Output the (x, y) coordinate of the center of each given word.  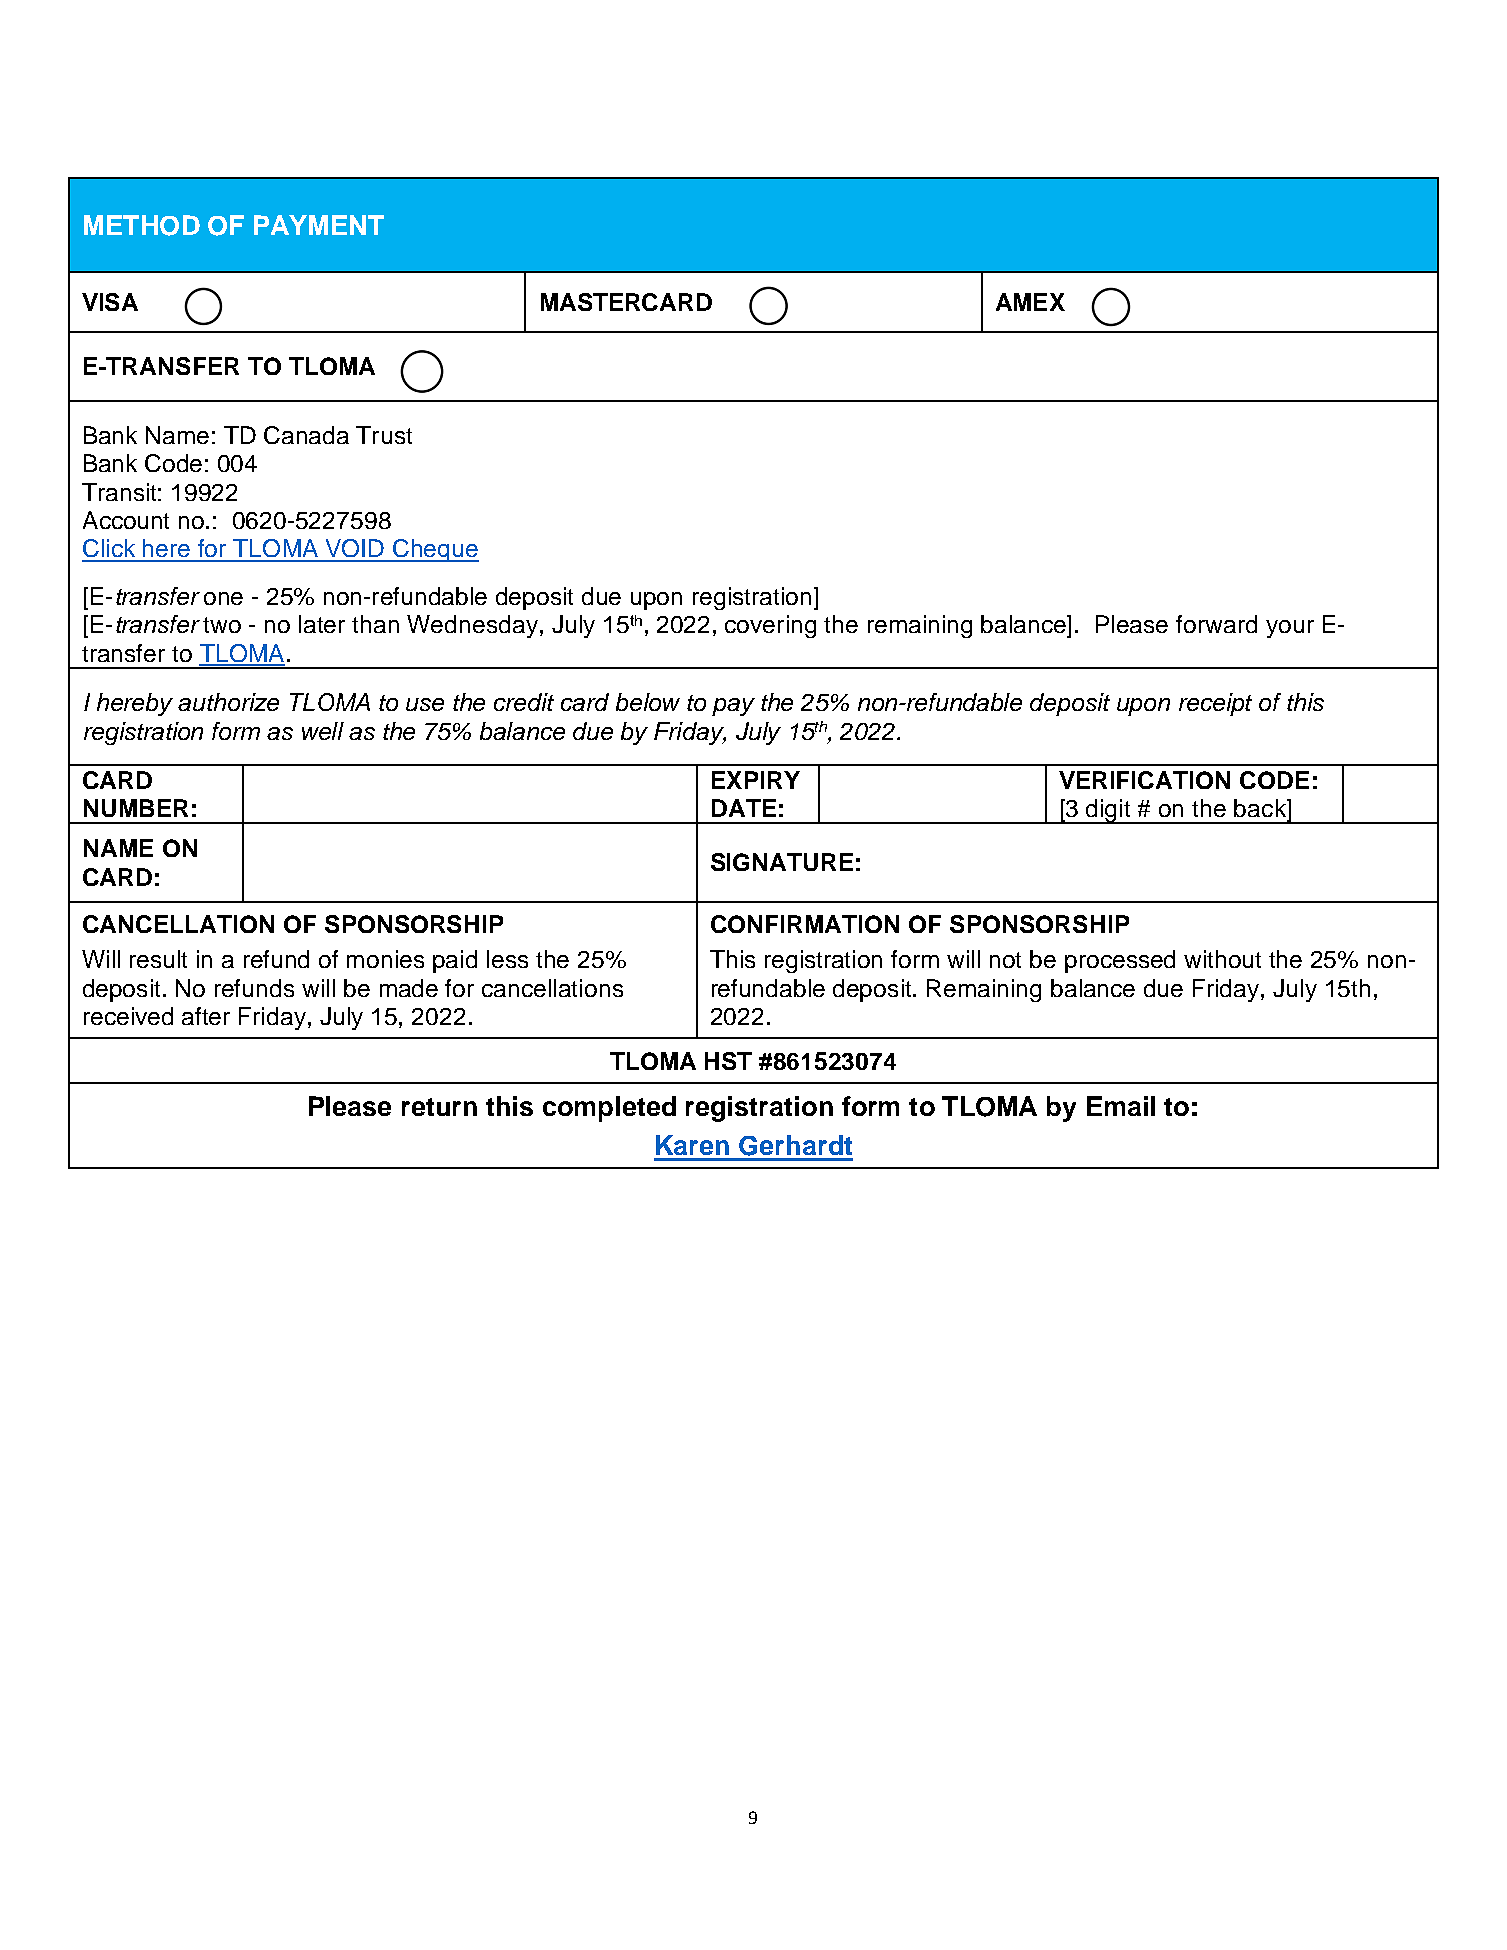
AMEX (1030, 302)
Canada (306, 435)
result (158, 959)
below (648, 702)
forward (1216, 624)
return (439, 1107)
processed (1120, 961)
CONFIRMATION (805, 924)
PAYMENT (319, 225)
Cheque (435, 550)
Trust (384, 435)
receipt (1215, 704)
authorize (228, 702)
